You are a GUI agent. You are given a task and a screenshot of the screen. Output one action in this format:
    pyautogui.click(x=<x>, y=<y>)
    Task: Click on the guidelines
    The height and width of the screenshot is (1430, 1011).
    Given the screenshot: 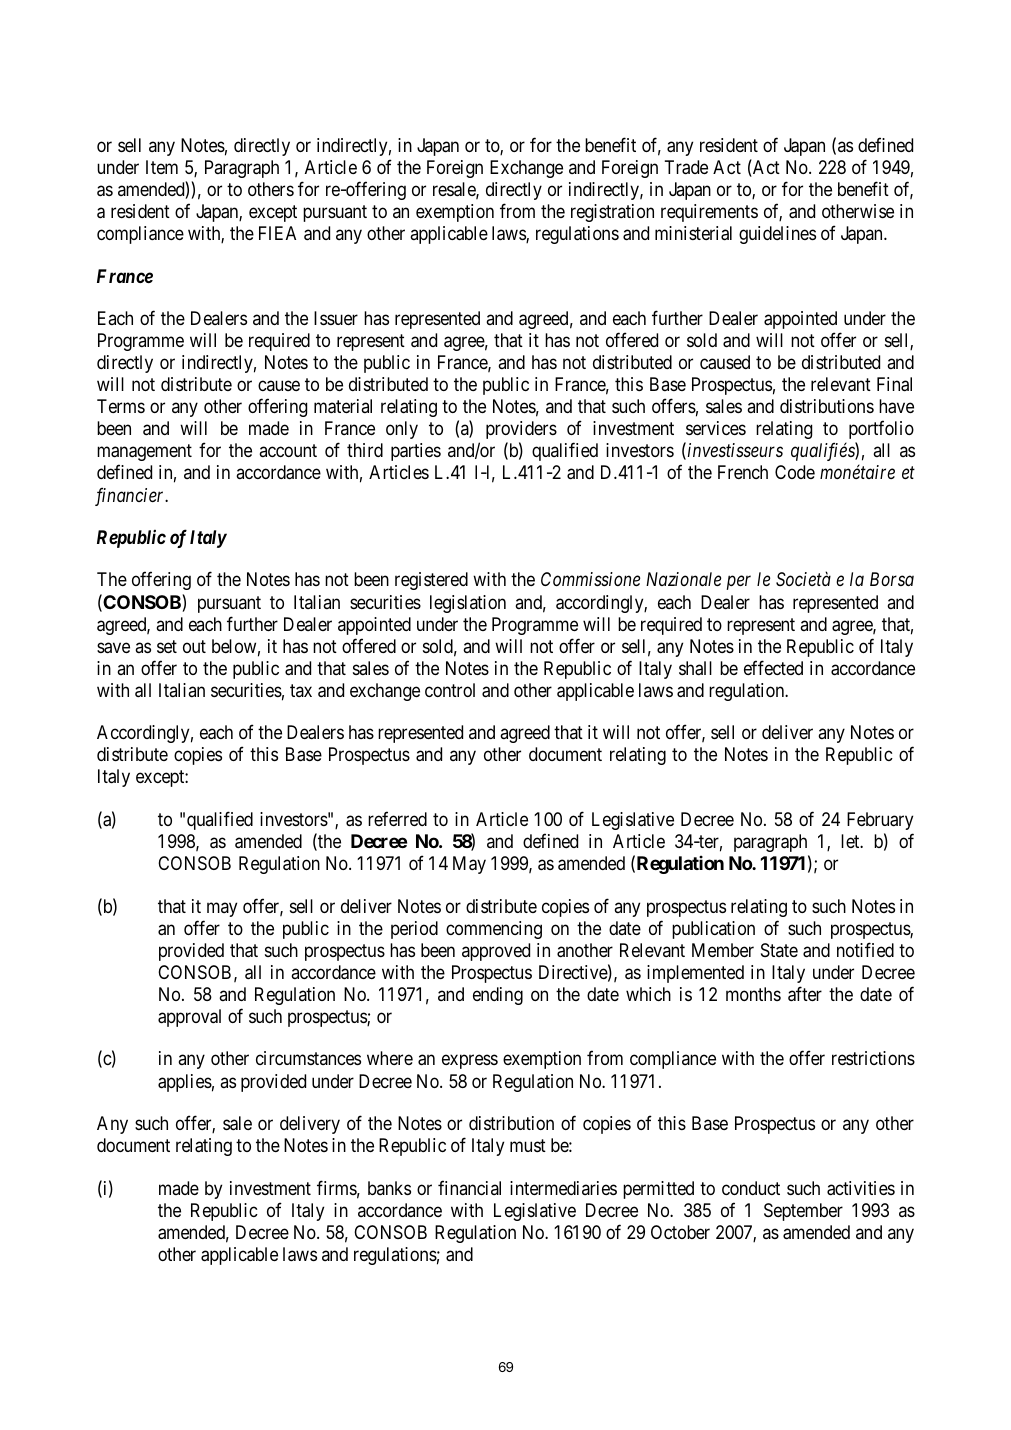 What is the action you would take?
    pyautogui.click(x=777, y=235)
